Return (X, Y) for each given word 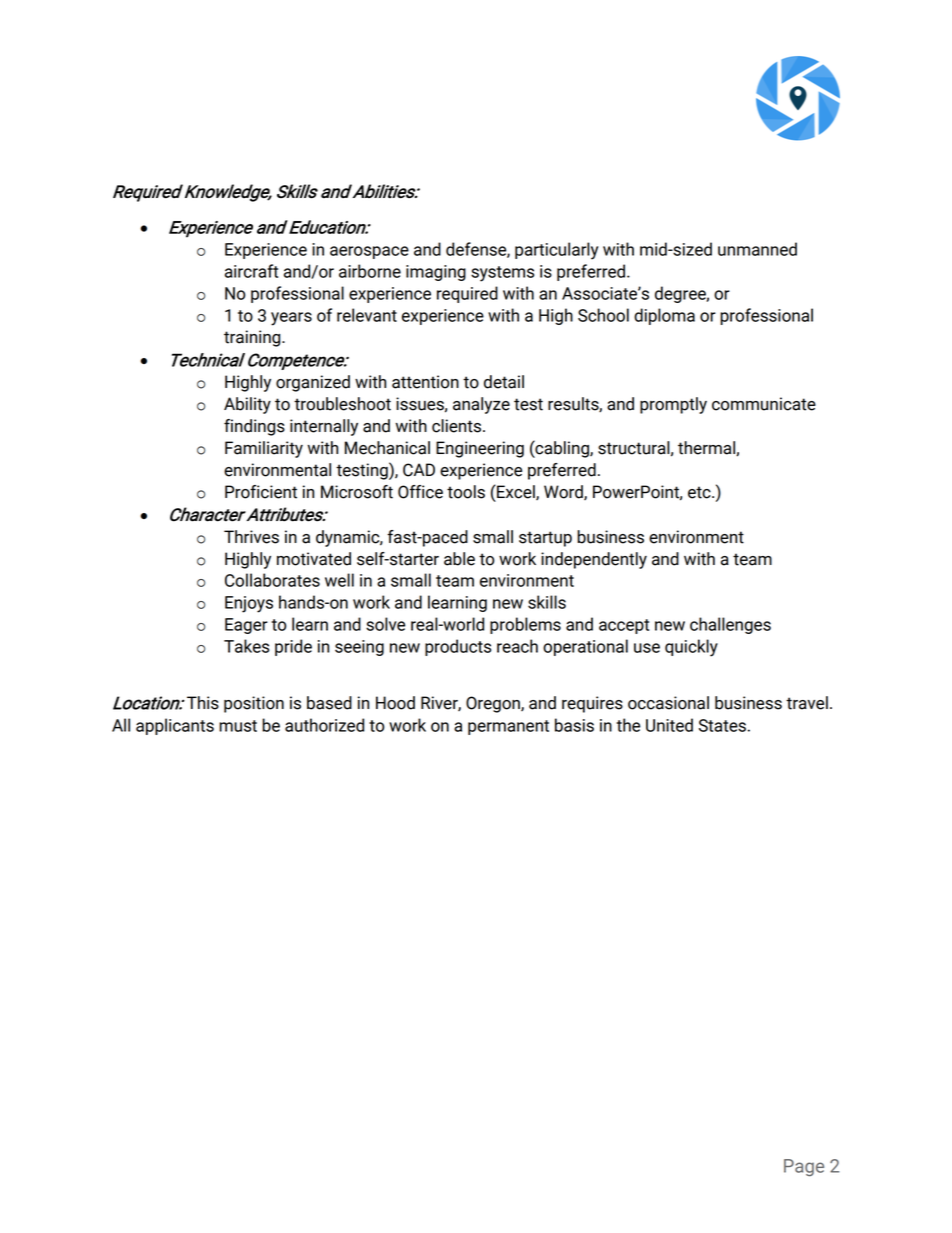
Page (804, 1168)
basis (574, 725)
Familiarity (264, 449)
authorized (324, 725)
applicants (175, 726)
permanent (508, 727)
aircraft (251, 271)
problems (525, 625)
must (238, 726)
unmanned (757, 249)
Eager (246, 626)
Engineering (480, 449)
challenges (730, 625)
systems (502, 274)
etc (700, 492)
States (722, 725)
